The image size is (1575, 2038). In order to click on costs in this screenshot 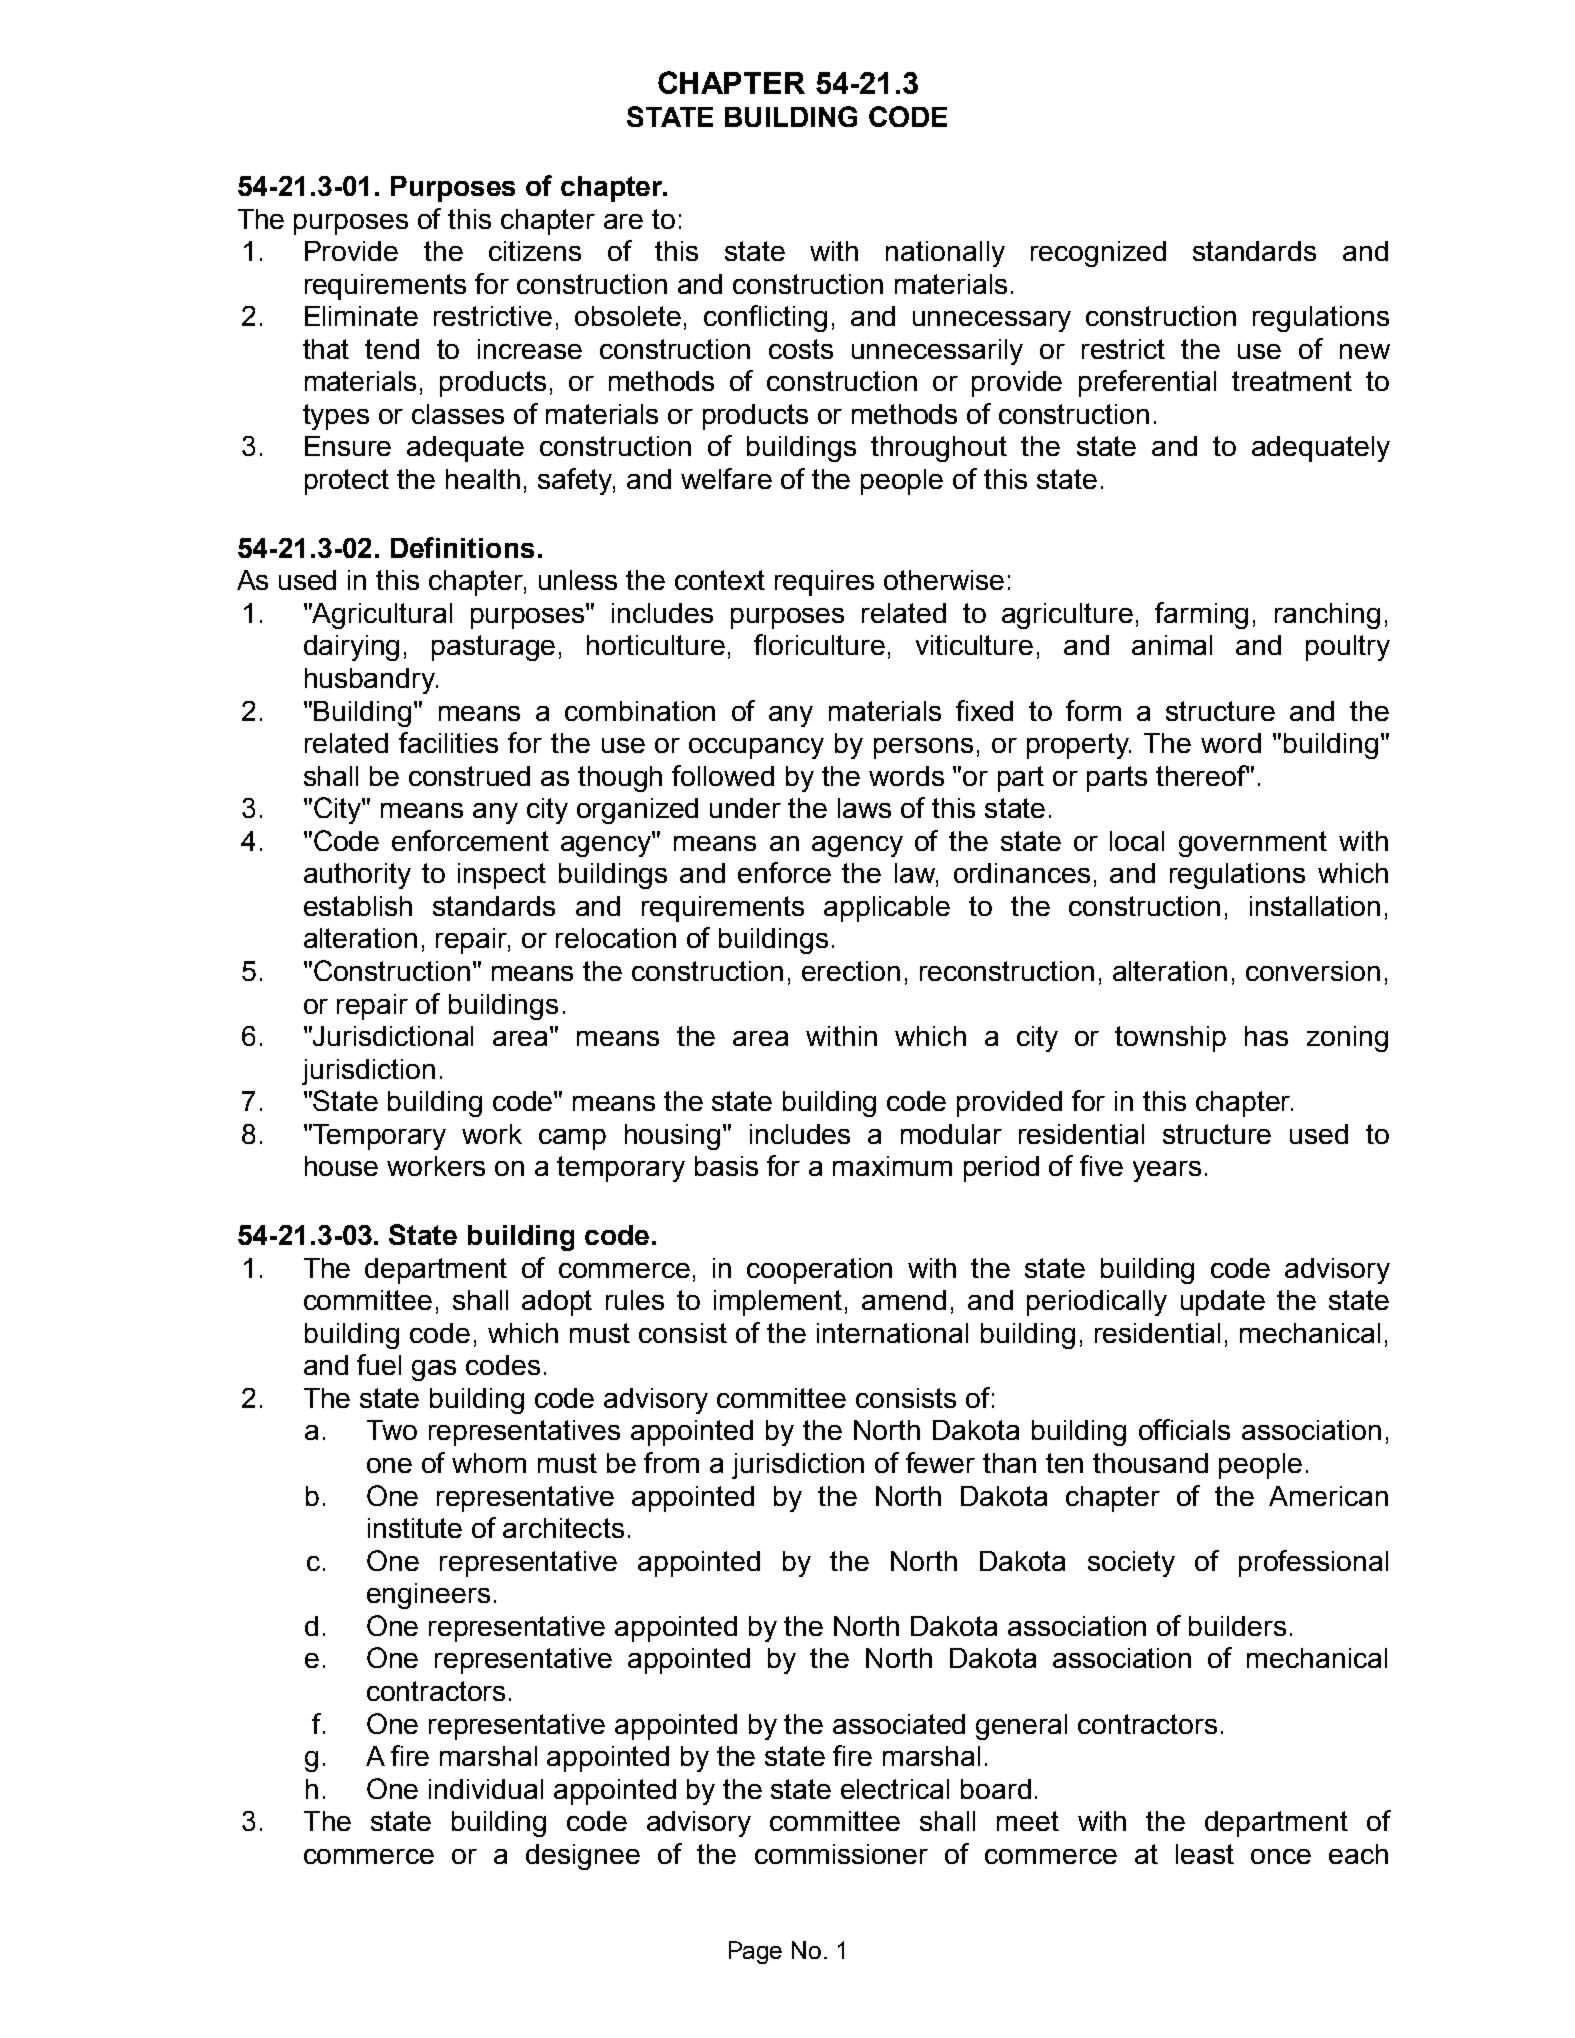, I will do `click(801, 349)`.
